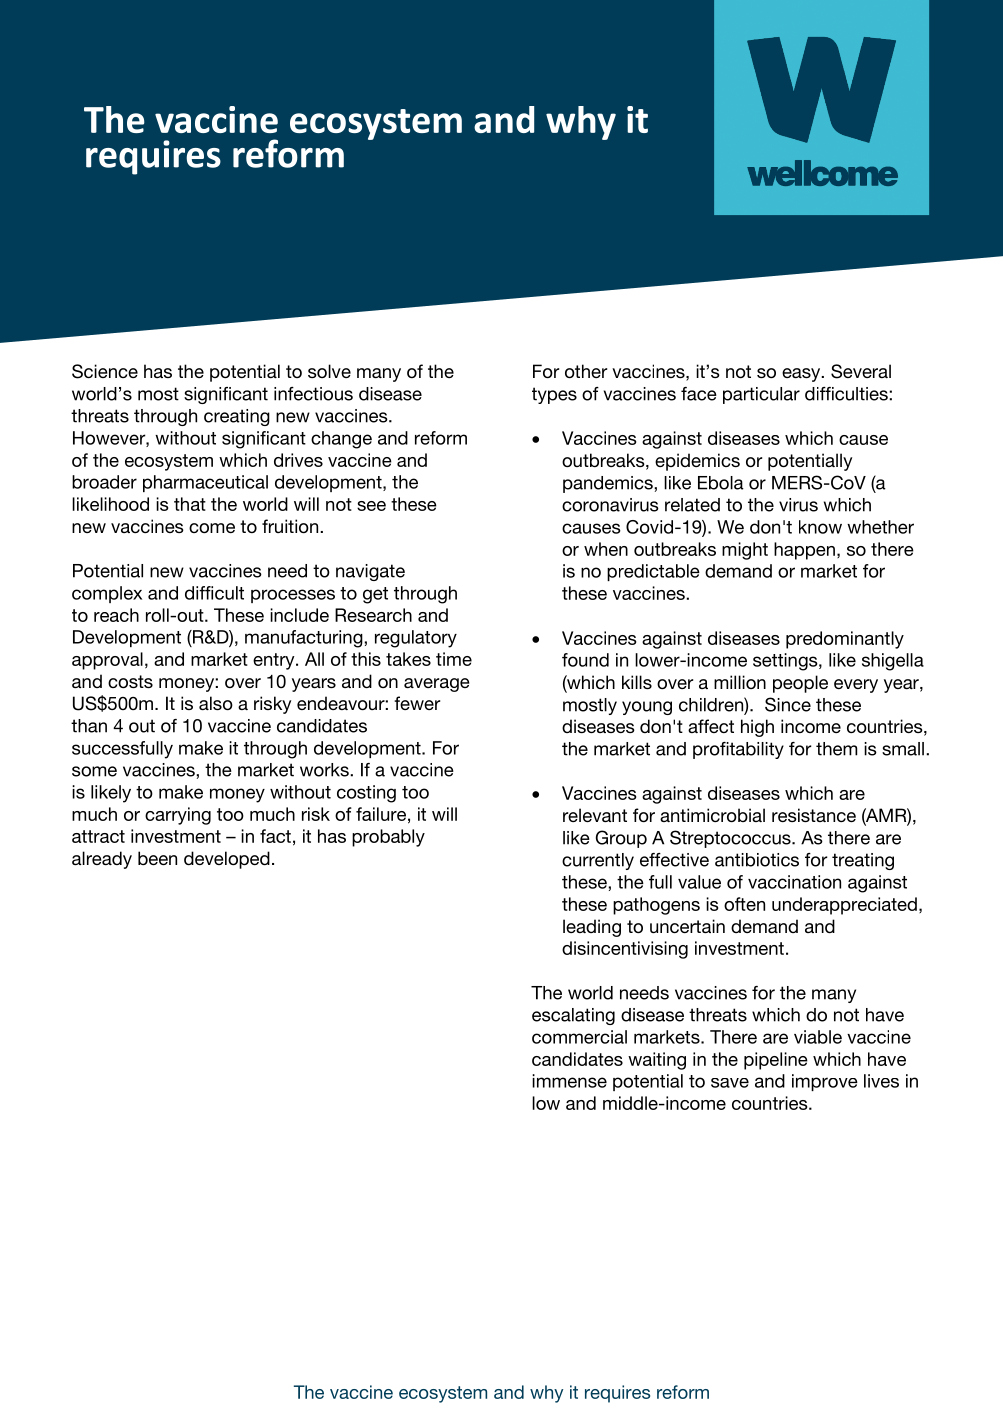 This screenshot has width=1003, height=1420. What do you see at coordinates (569, 1081) in the screenshot?
I see `immense` at bounding box center [569, 1081].
